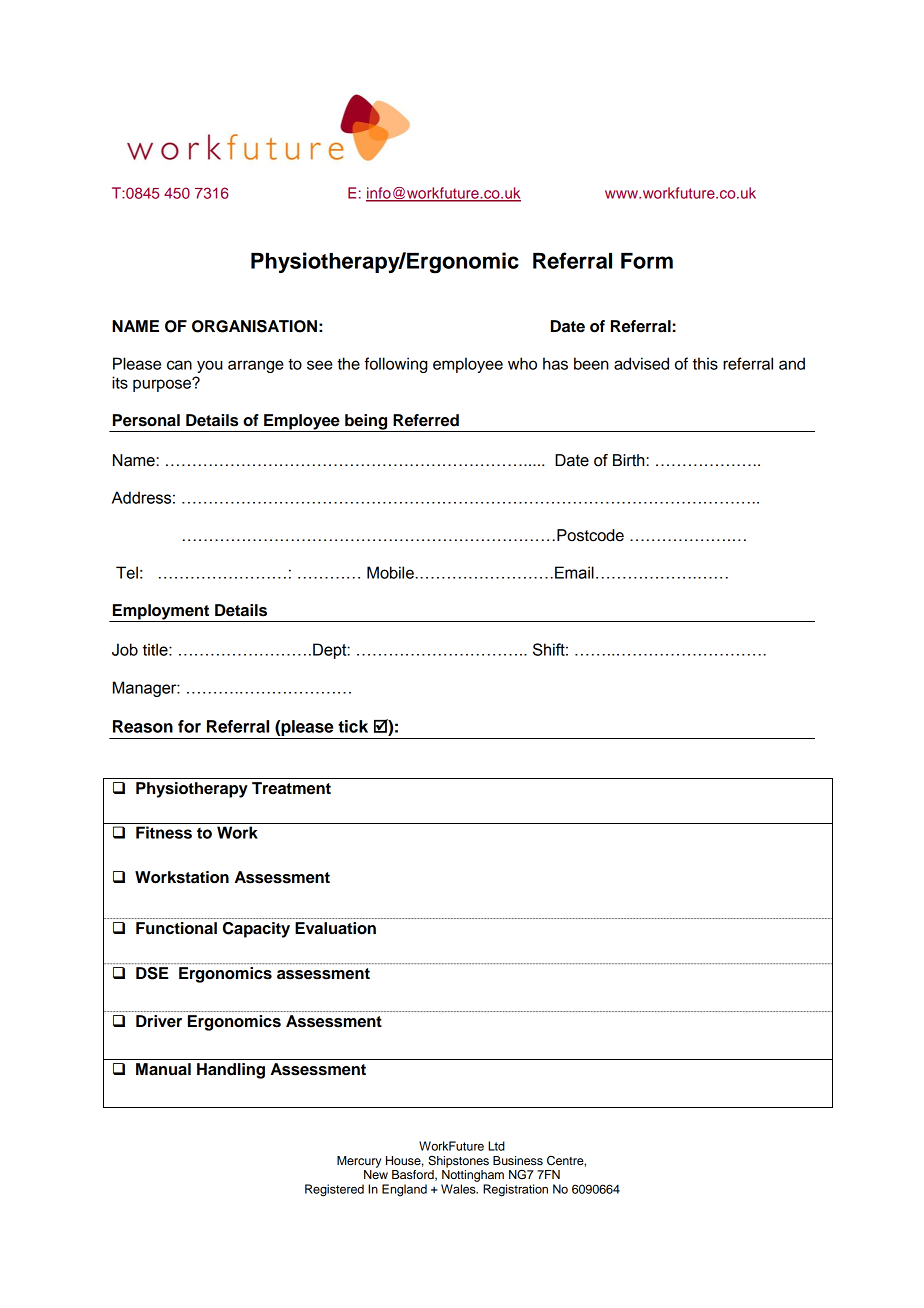 The height and width of the page is (1308, 924). I want to click on Reason, so click(143, 726).
